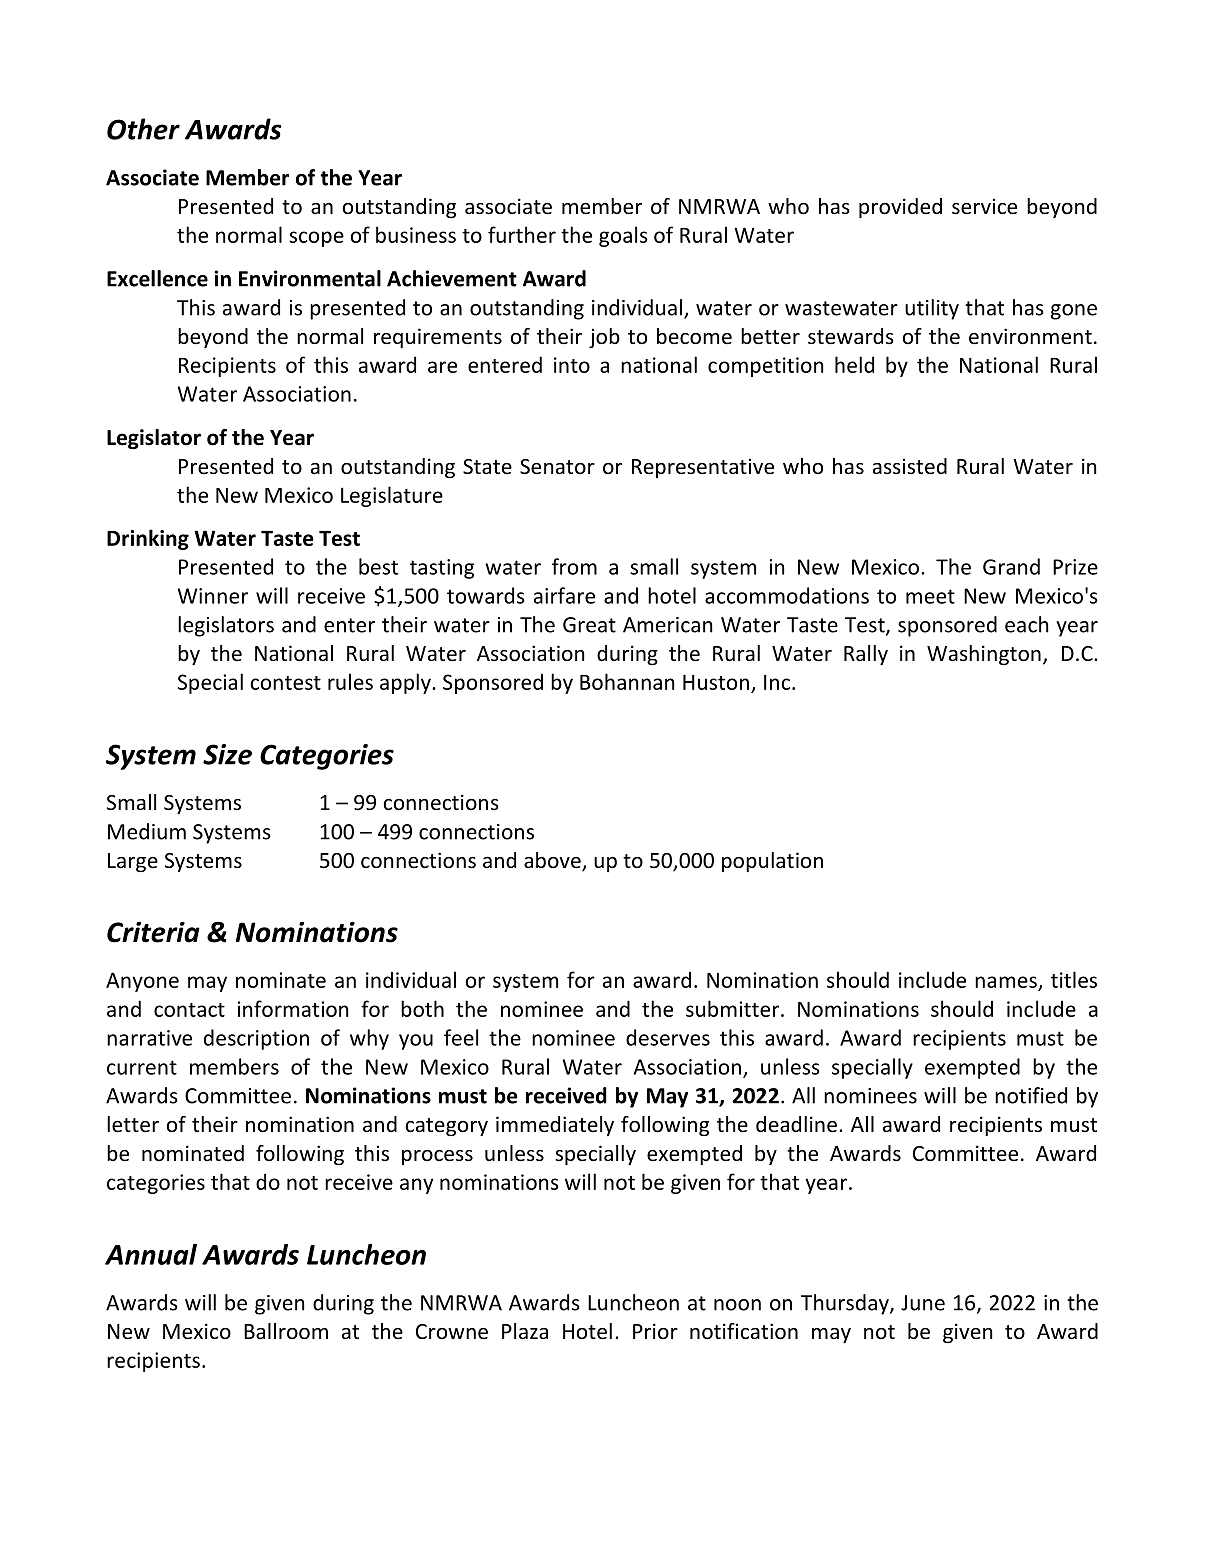  I want to click on Other, so click(143, 129).
